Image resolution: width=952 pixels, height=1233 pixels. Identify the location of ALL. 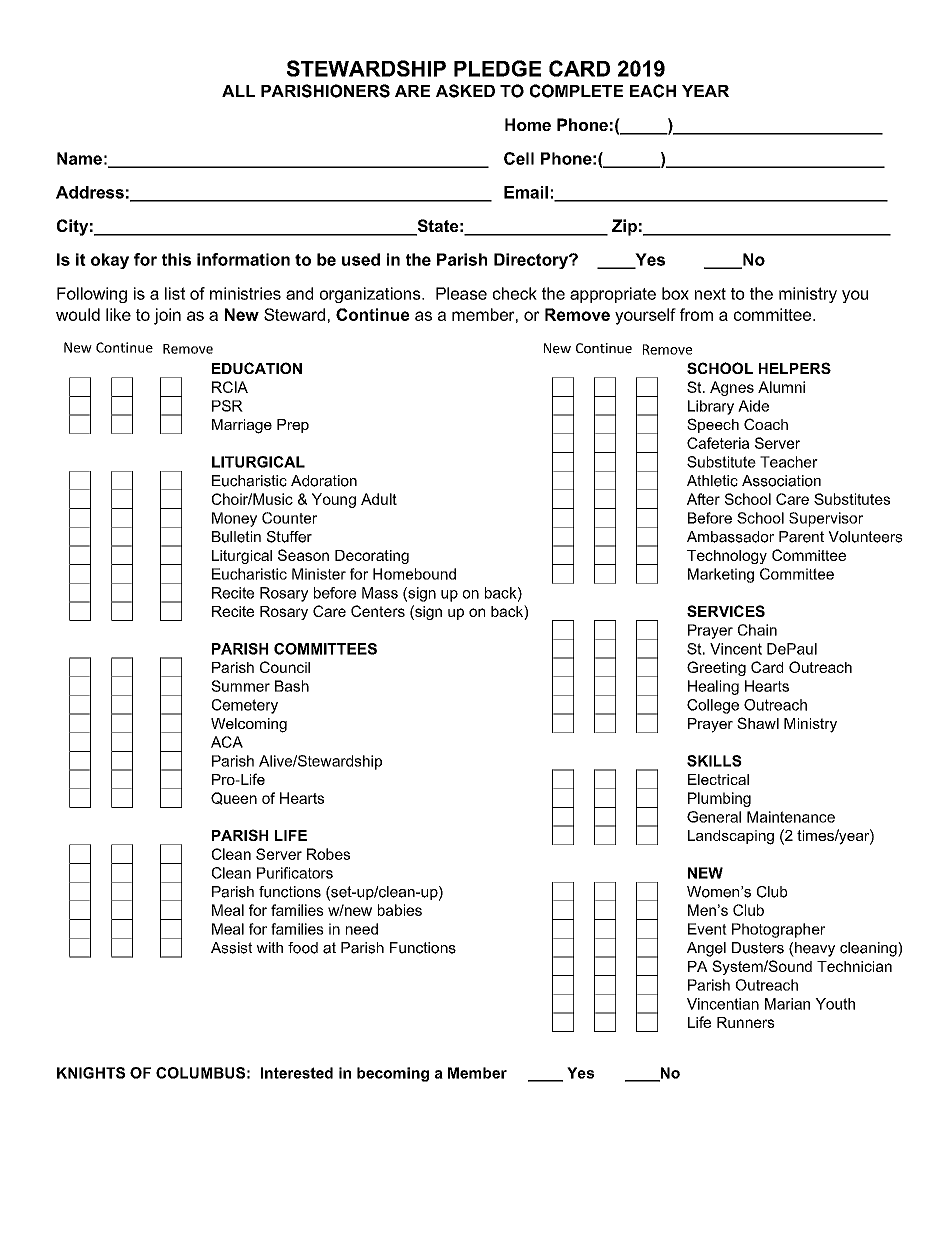
(238, 91).
